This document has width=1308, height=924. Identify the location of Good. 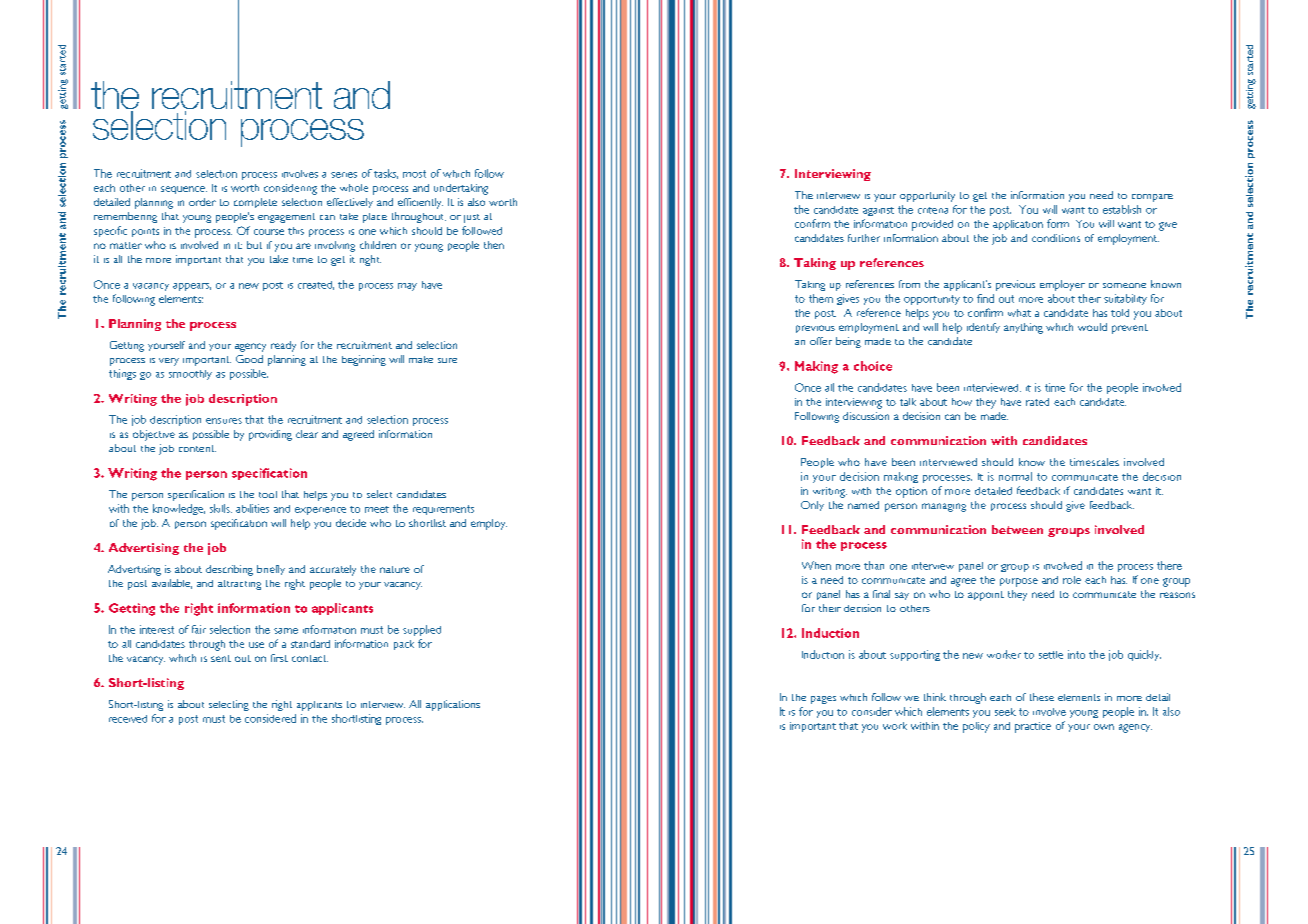
(249, 359).
